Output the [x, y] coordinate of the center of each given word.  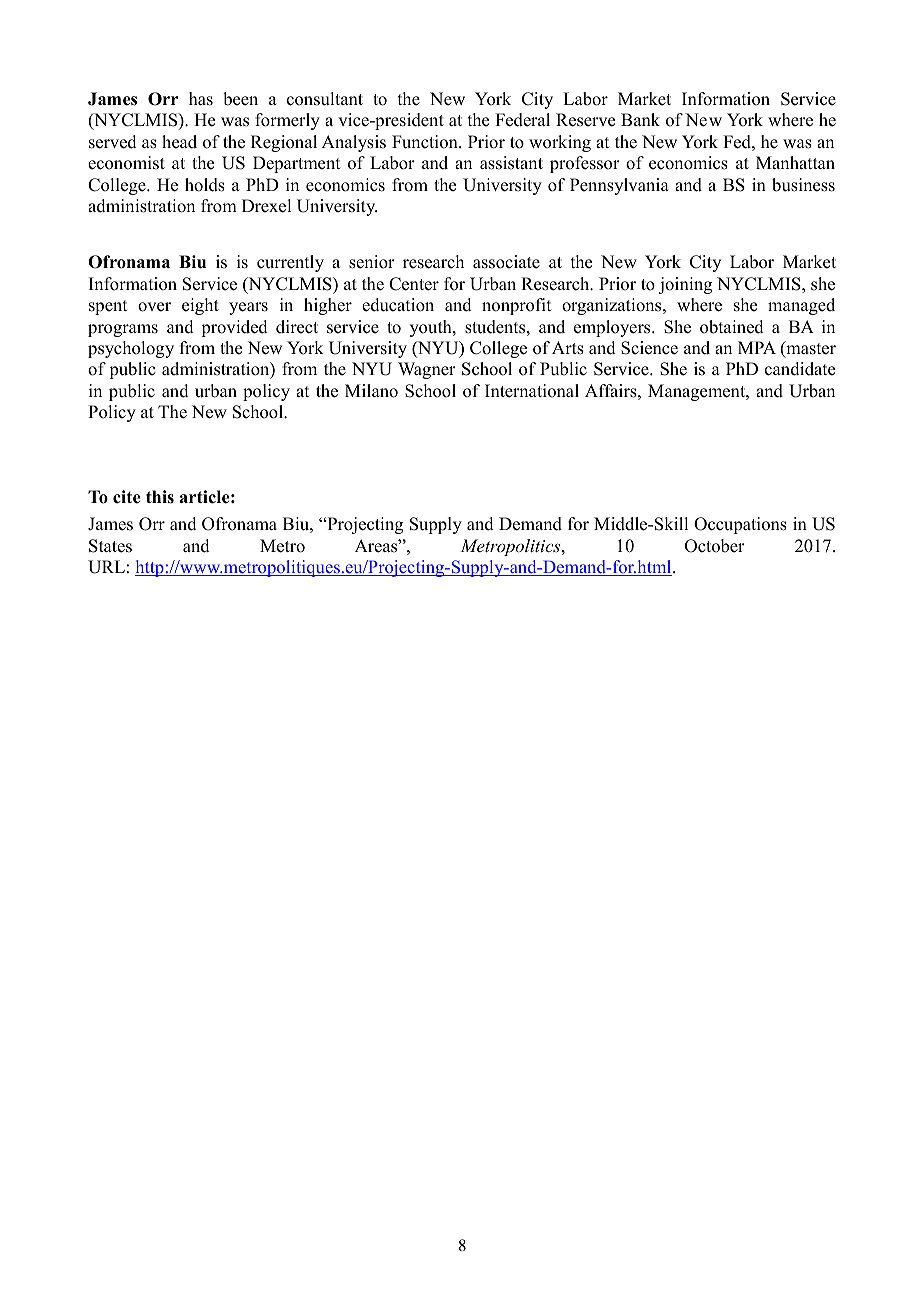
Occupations [740, 525]
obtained [732, 327]
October [715, 546]
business [803, 185]
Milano [371, 391]
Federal [522, 120]
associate [506, 262]
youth [432, 328]
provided [234, 328]
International [532, 391]
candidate [800, 369]
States [110, 546]
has [201, 99]
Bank [640, 119]
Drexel [266, 206]
